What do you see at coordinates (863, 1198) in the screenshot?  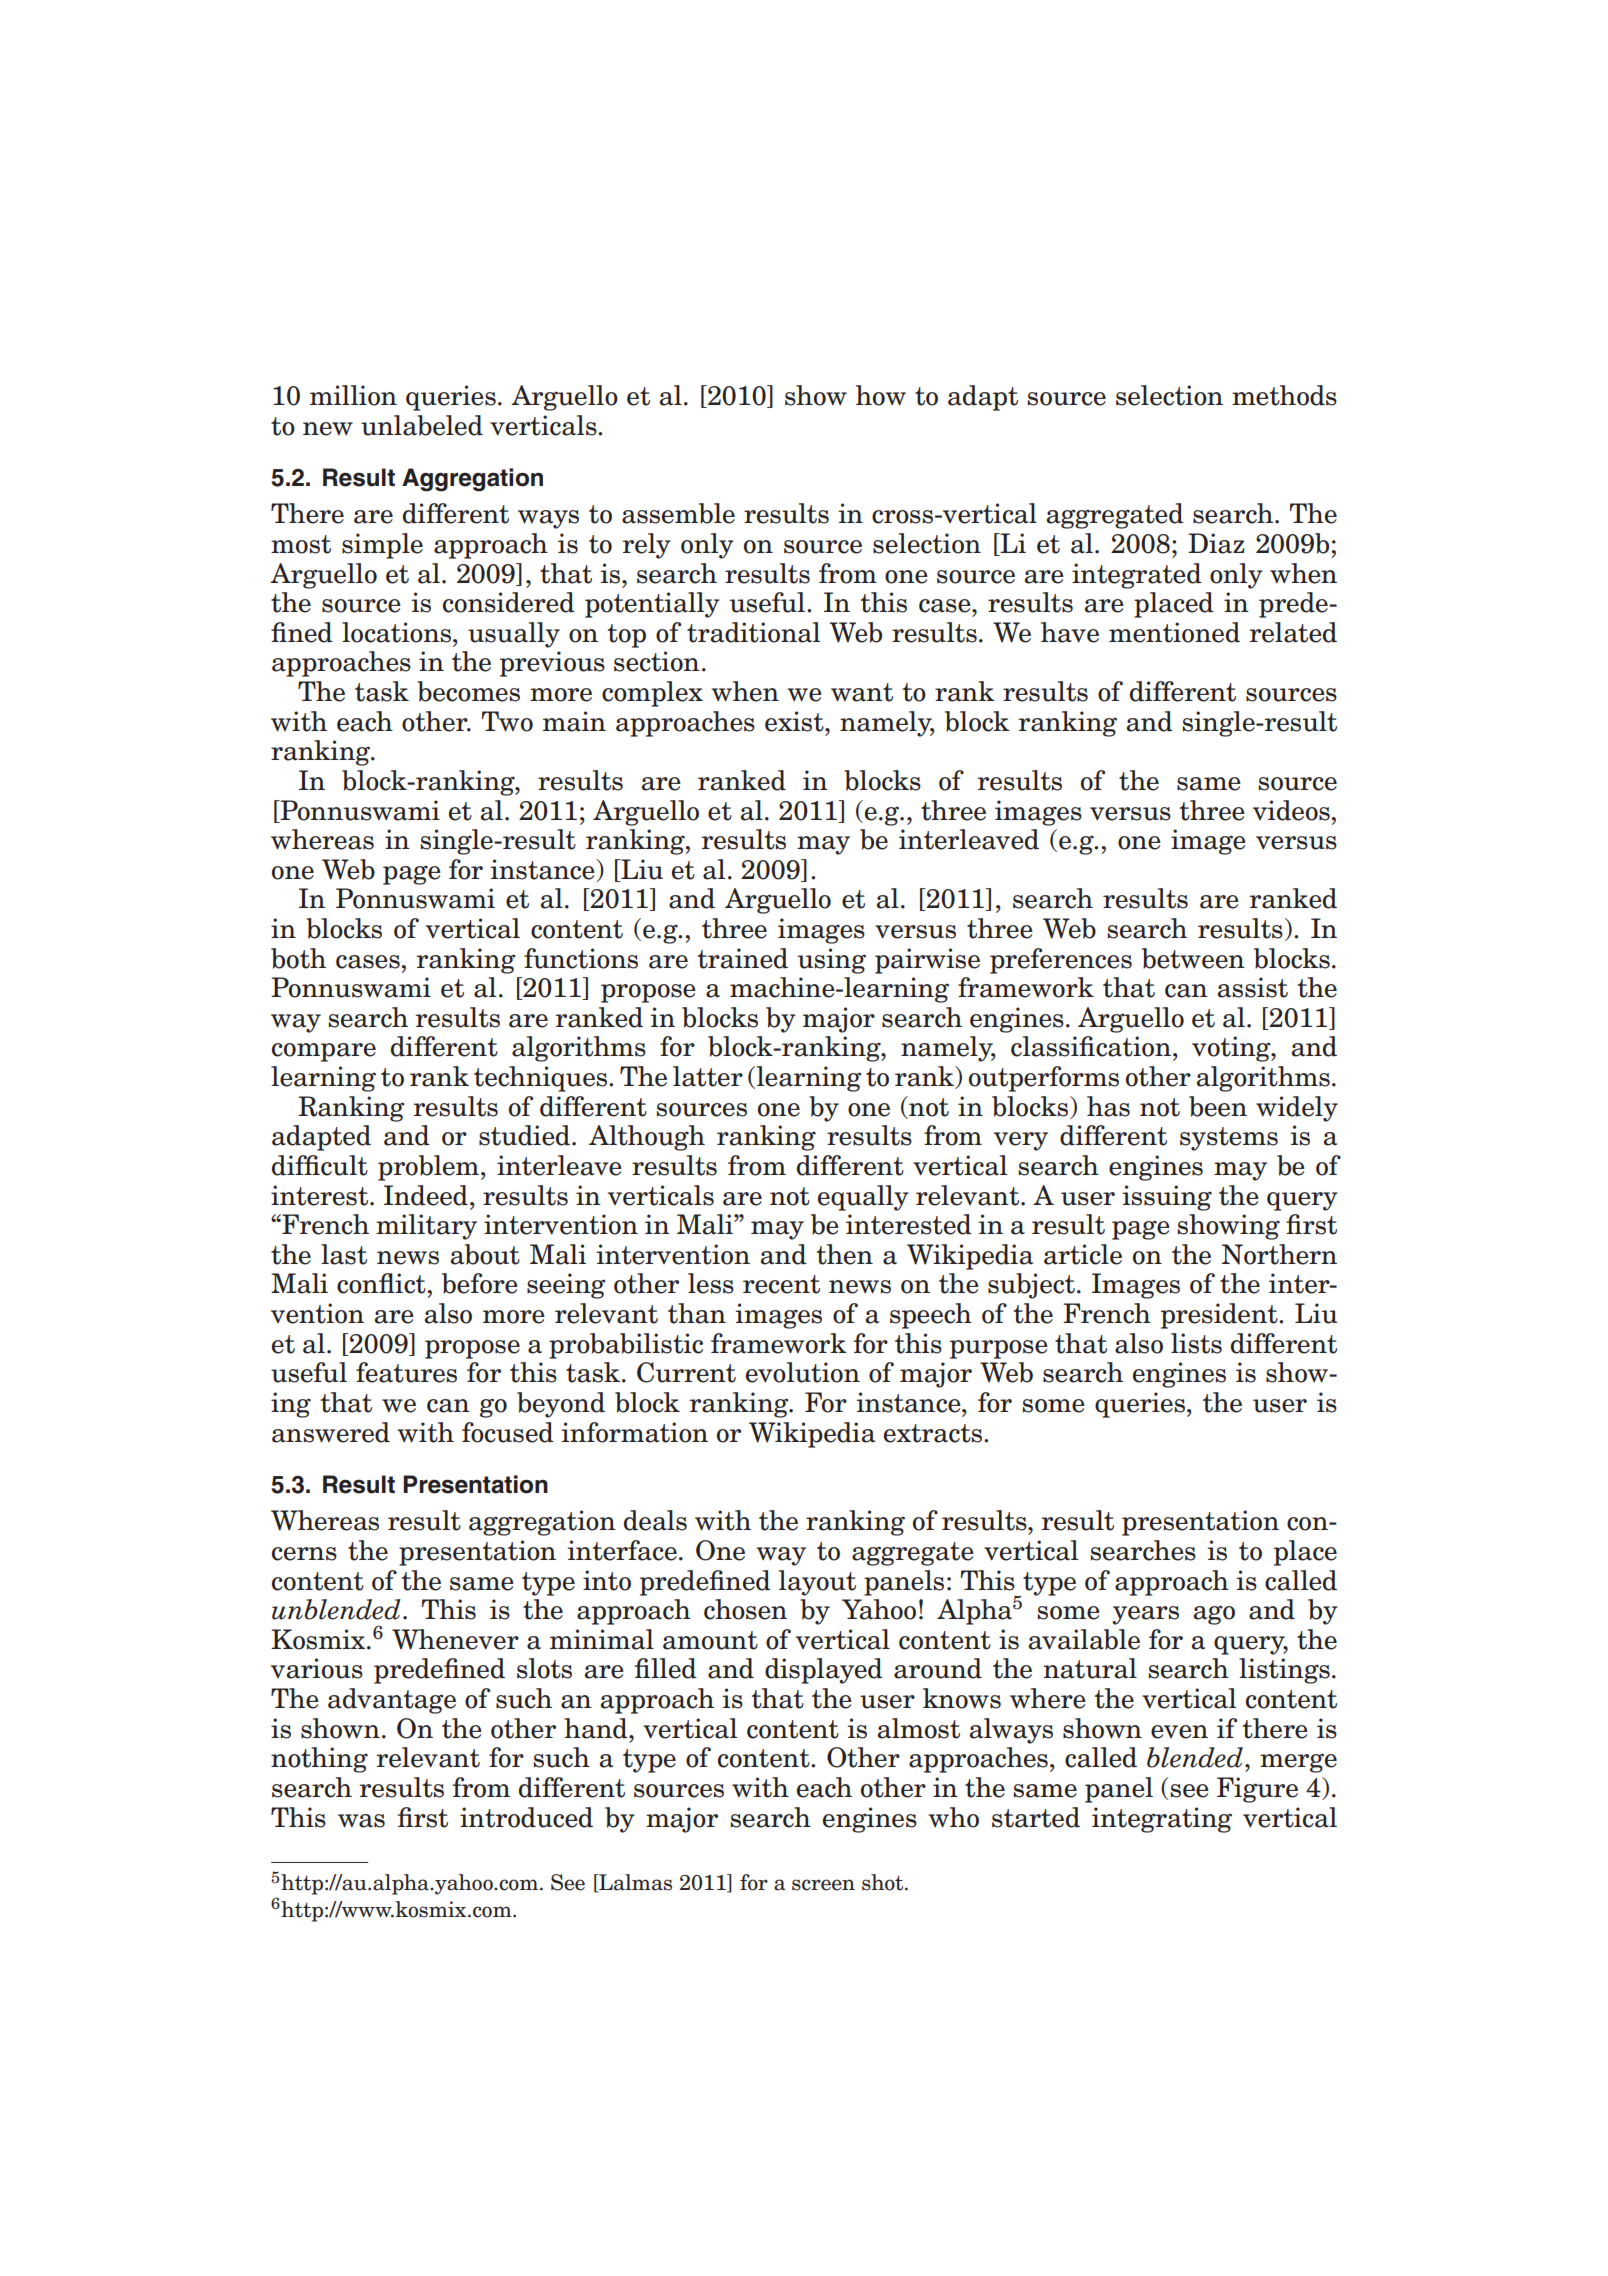 I see `equally` at bounding box center [863, 1198].
